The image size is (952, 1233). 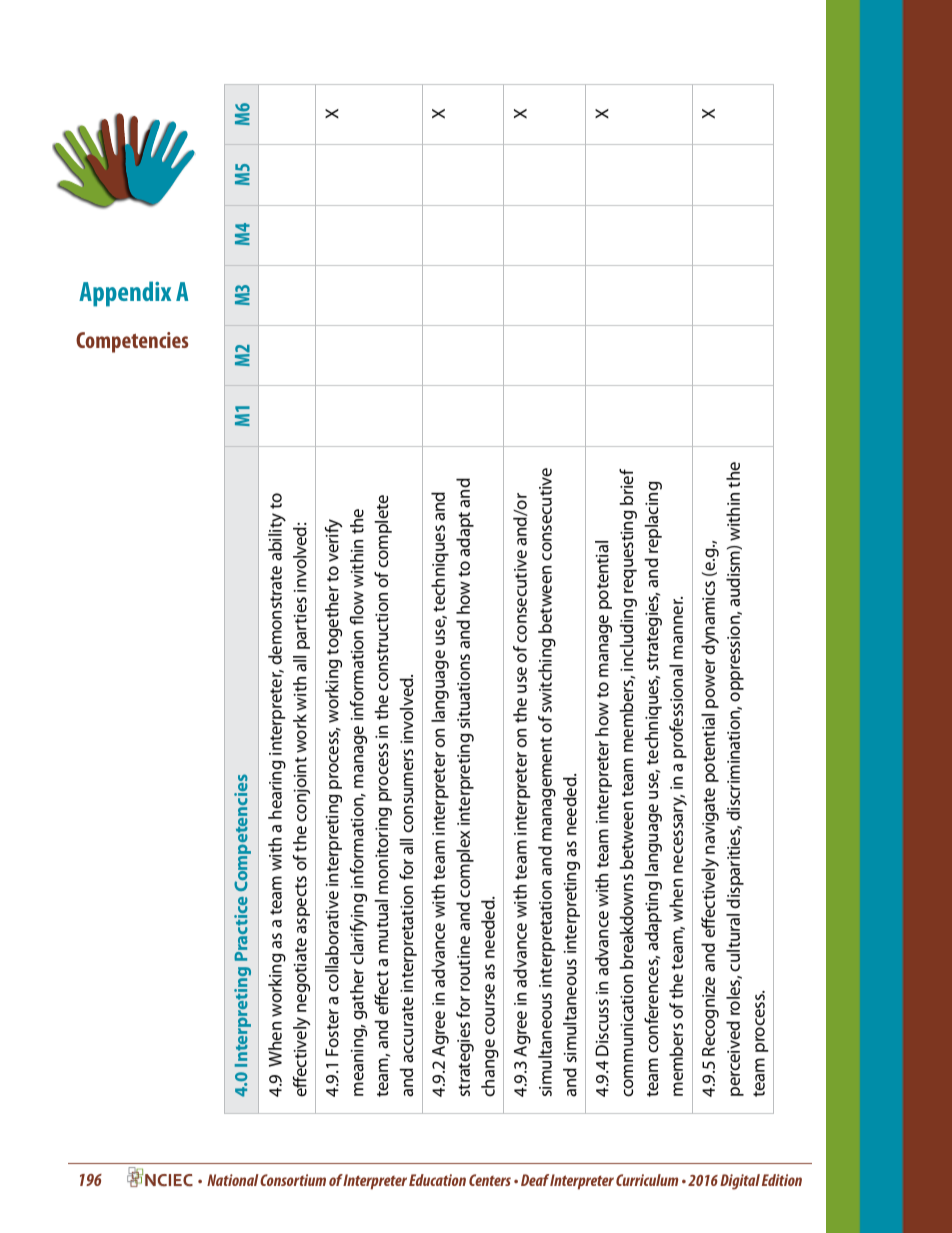 What do you see at coordinates (437, 1180) in the page?
I see `Education` at bounding box center [437, 1180].
